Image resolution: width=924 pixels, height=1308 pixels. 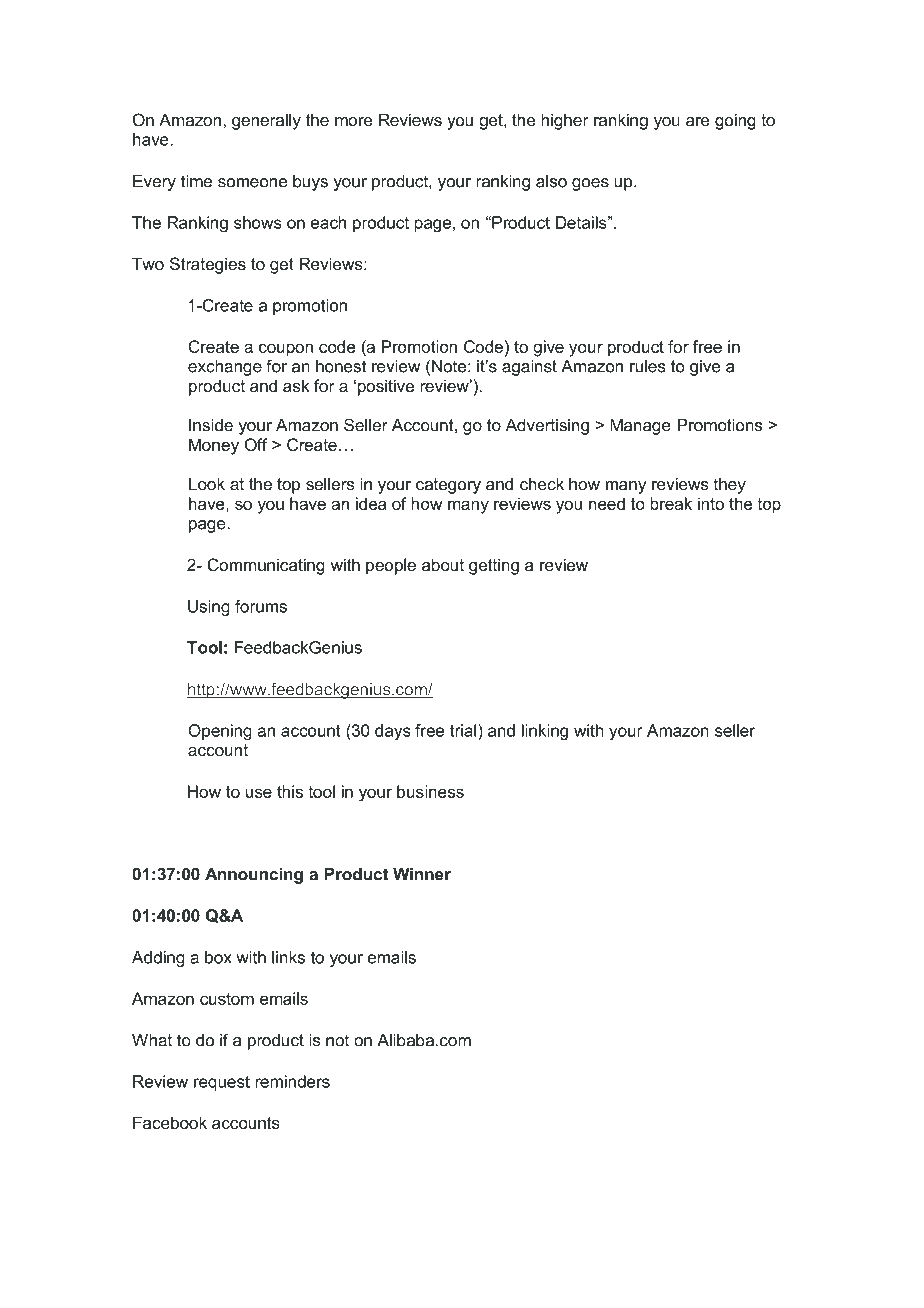 I want to click on break, so click(x=671, y=503).
